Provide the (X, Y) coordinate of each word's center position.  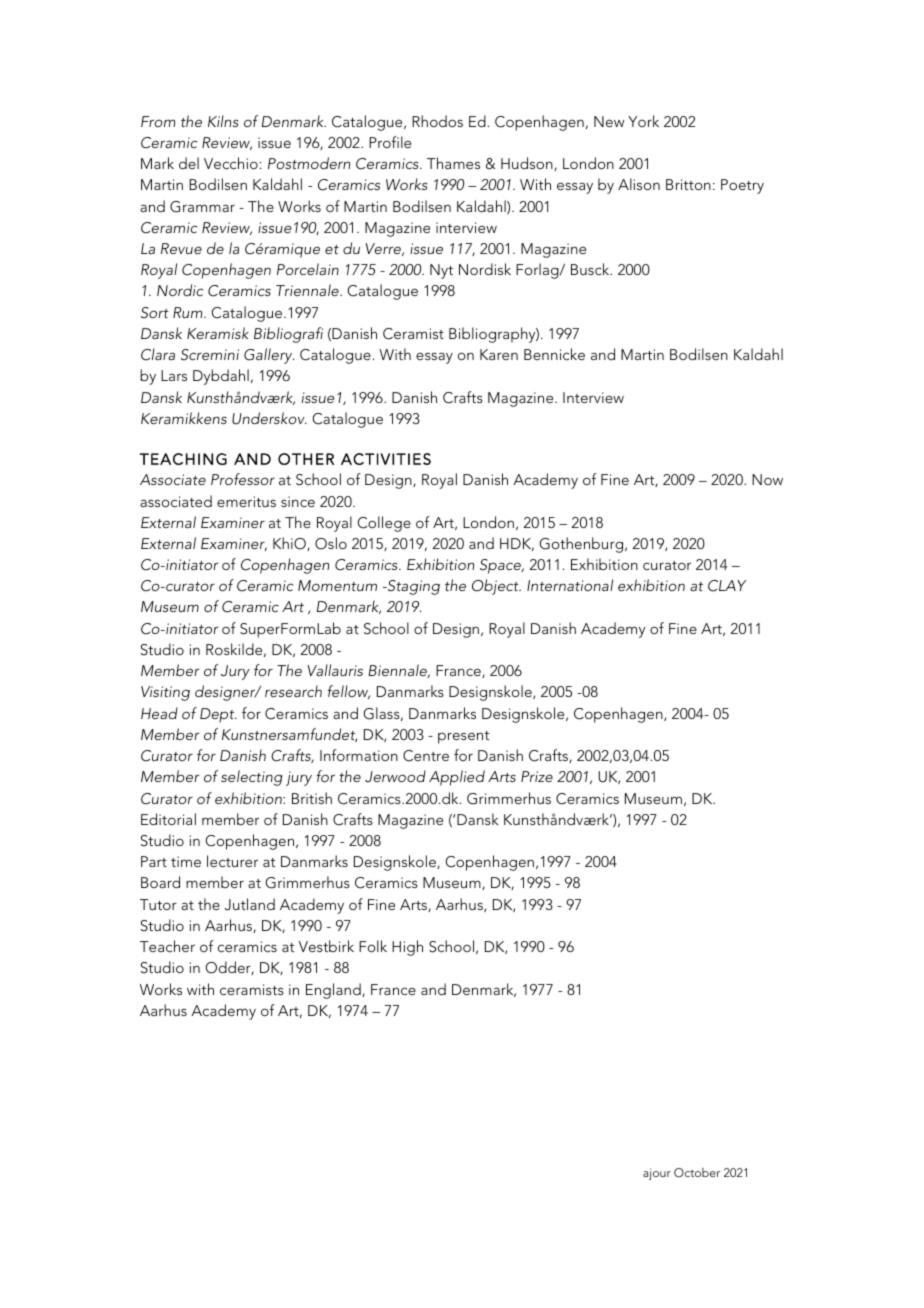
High (407, 948)
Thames (453, 163)
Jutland (249, 904)
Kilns (223, 121)
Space (501, 566)
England (334, 991)
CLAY (727, 586)
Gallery (269, 356)
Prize (537, 776)
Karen (499, 354)
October (697, 1172)
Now (767, 479)
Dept (218, 715)
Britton (688, 184)
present (463, 737)
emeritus (246, 501)
